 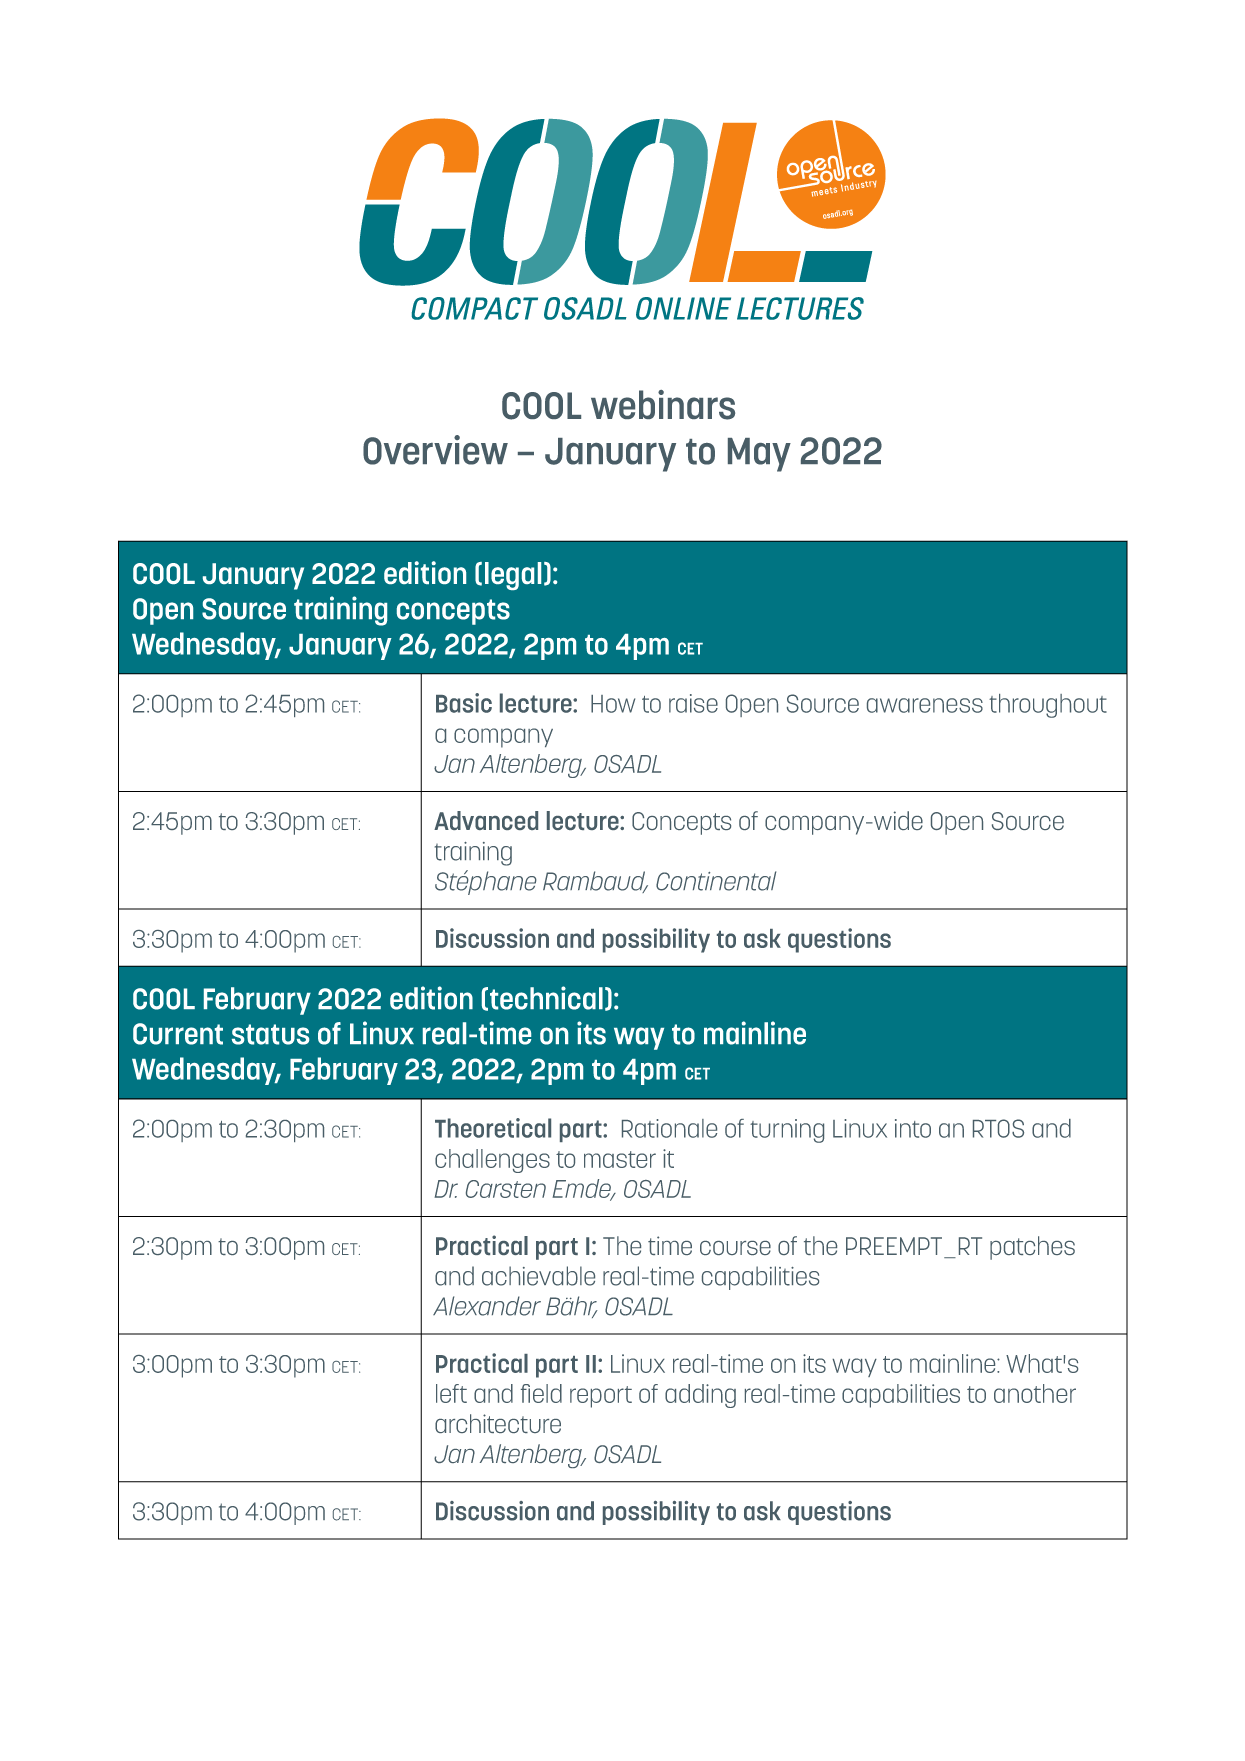 I want to click on How, so click(x=613, y=704).
